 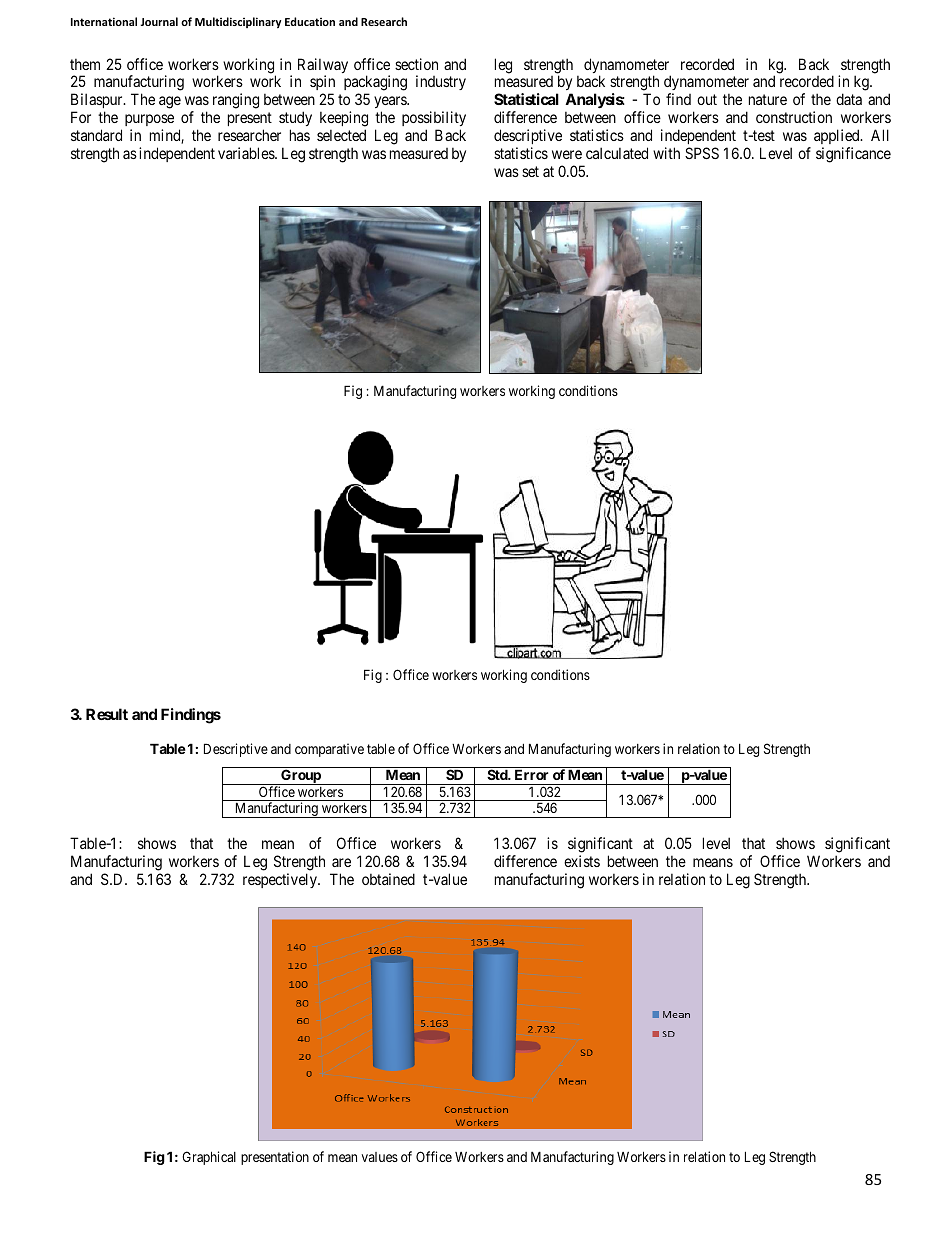 What do you see at coordinates (329, 750) in the screenshot?
I see `comparative` at bounding box center [329, 750].
